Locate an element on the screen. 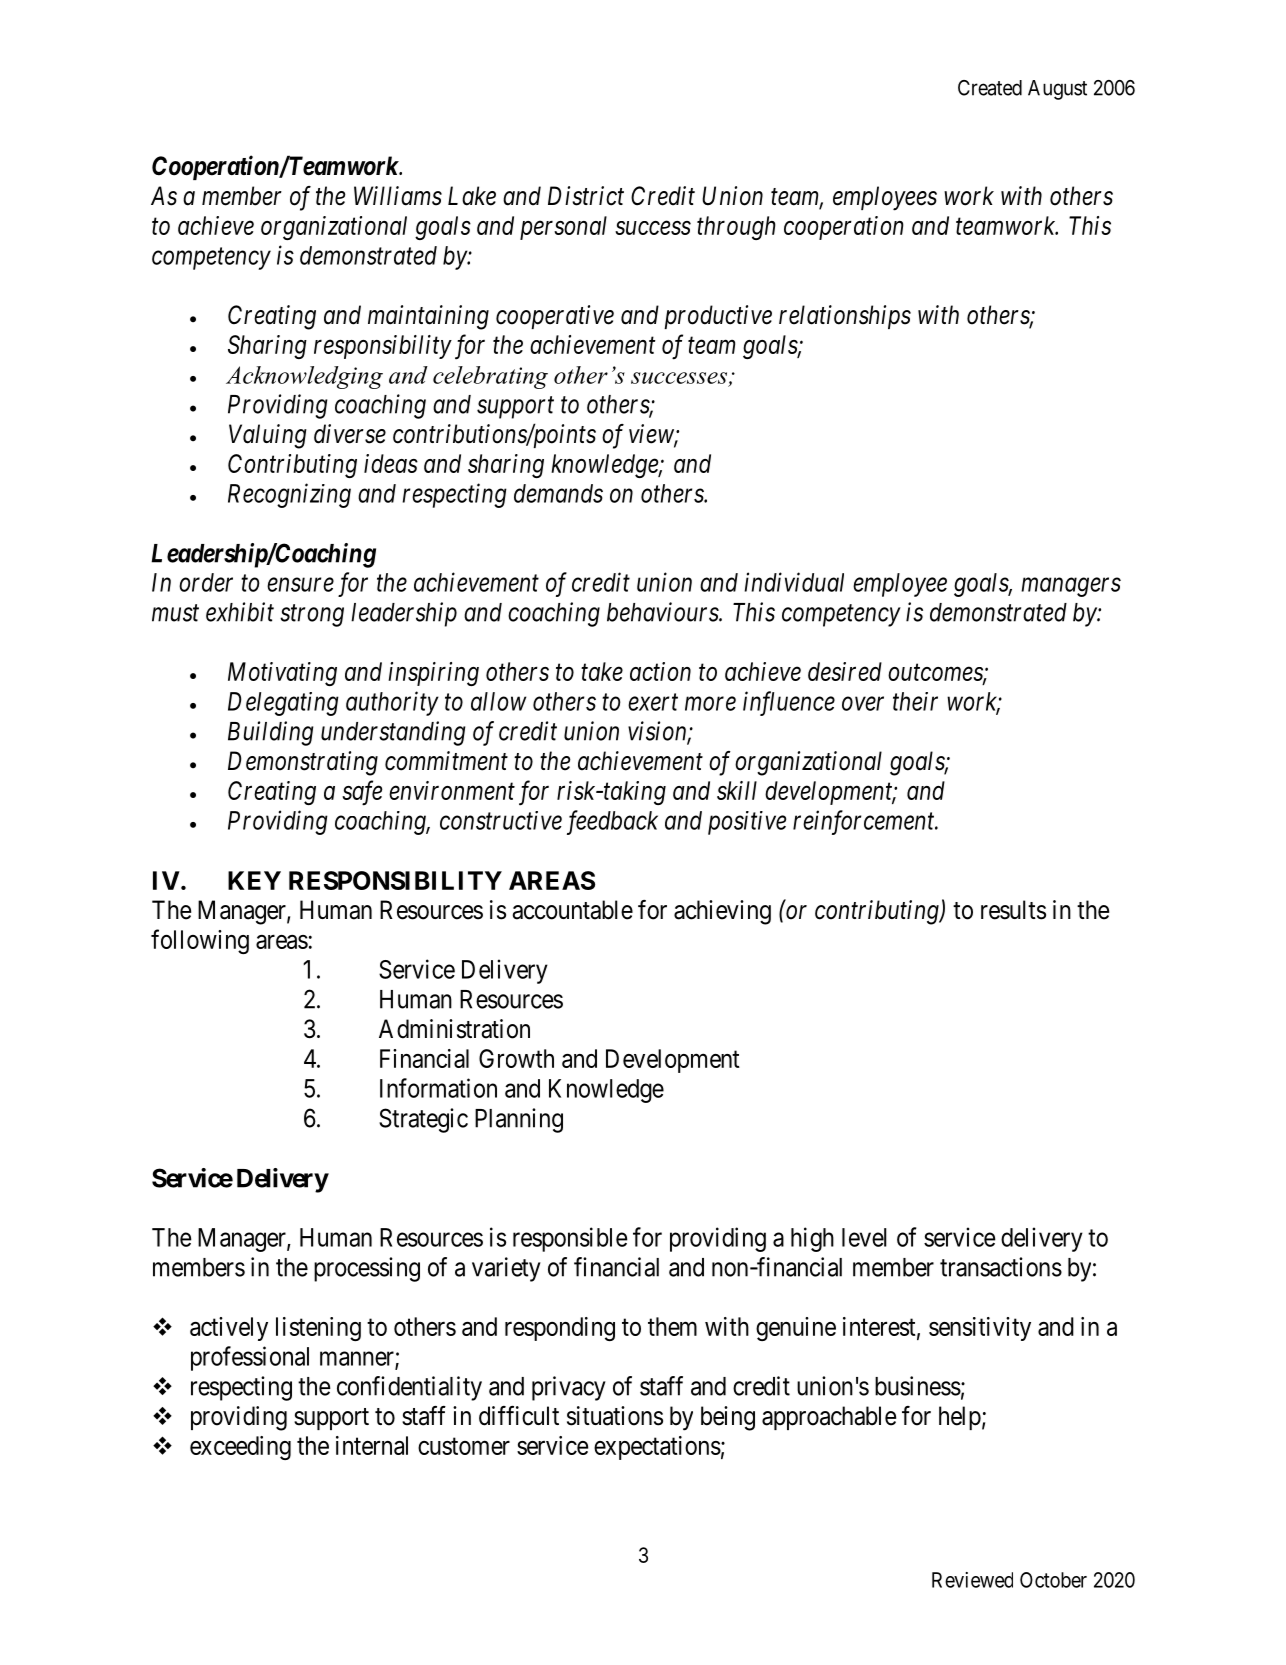 The image size is (1286, 1665). Created is located at coordinates (990, 88).
